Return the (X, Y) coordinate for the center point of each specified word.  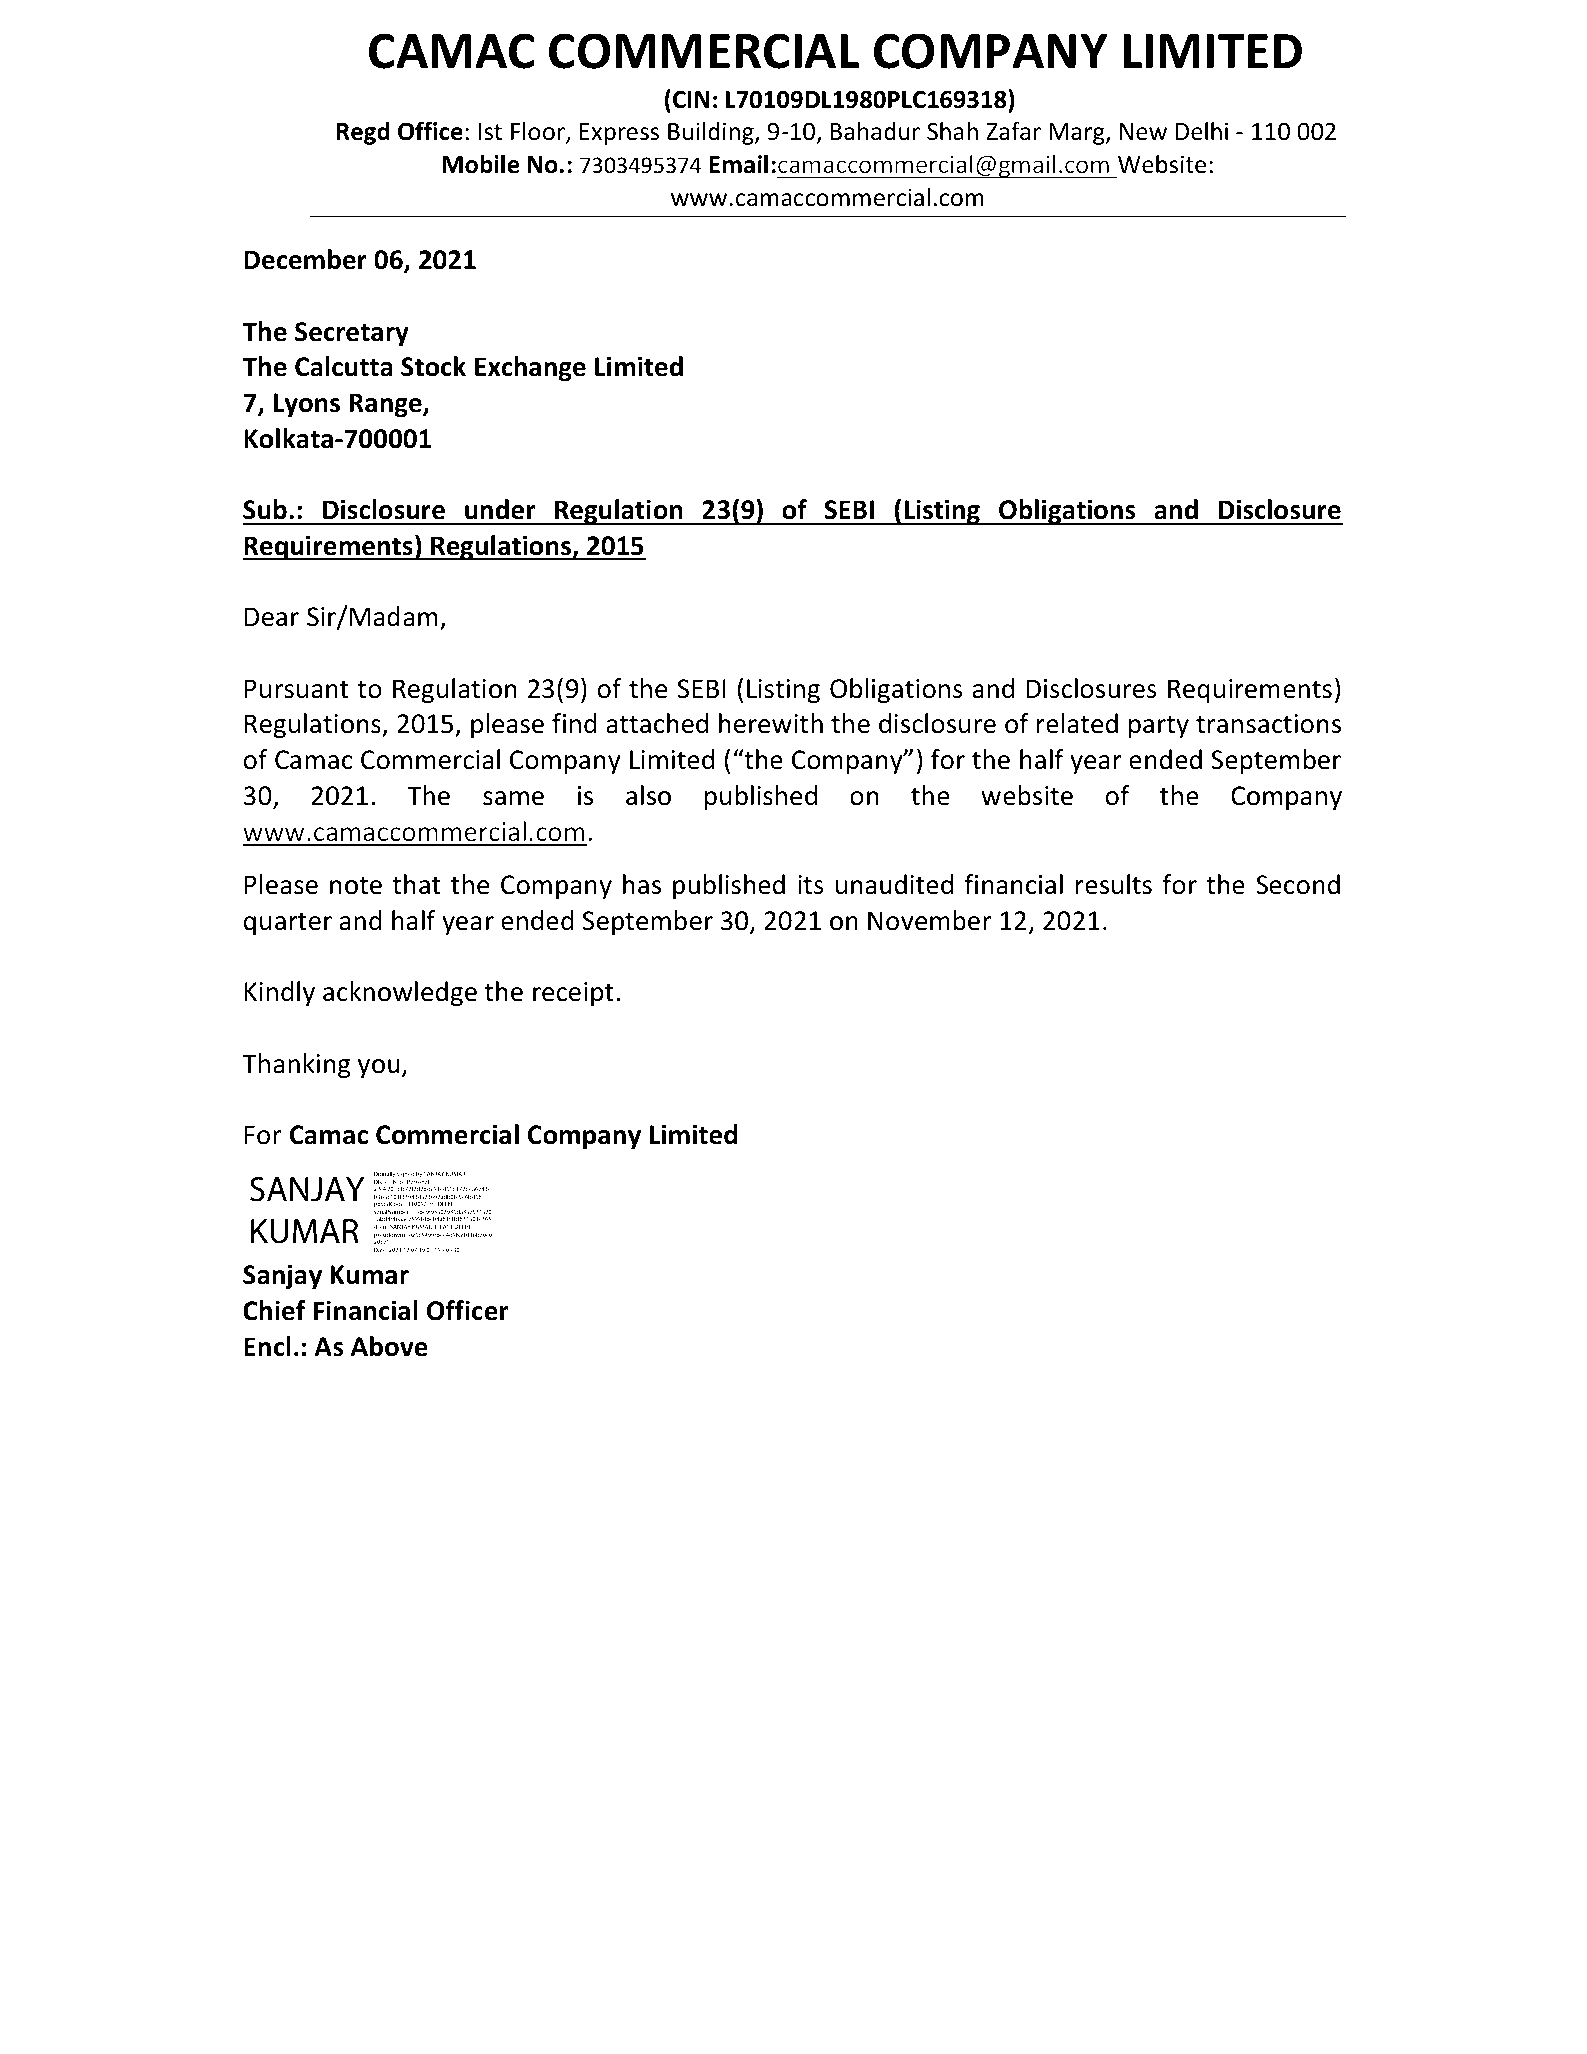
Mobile (481, 164)
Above (389, 1346)
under (500, 509)
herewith (771, 723)
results (1114, 884)
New (1143, 132)
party (1159, 727)
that (416, 884)
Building (712, 133)
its (811, 885)
